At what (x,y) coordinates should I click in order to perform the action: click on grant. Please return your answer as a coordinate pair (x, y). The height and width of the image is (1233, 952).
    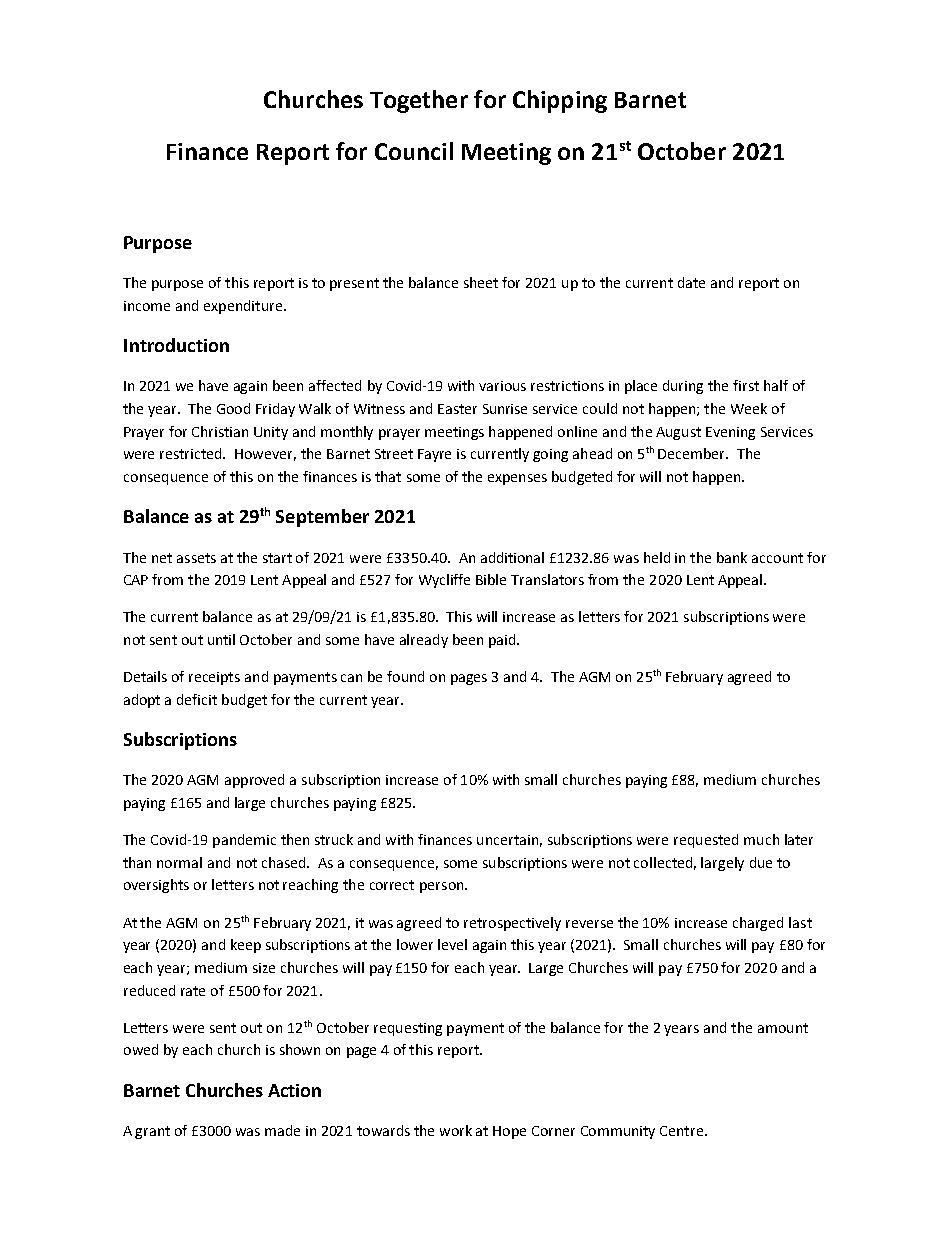
    Looking at the image, I should click on (152, 1132).
